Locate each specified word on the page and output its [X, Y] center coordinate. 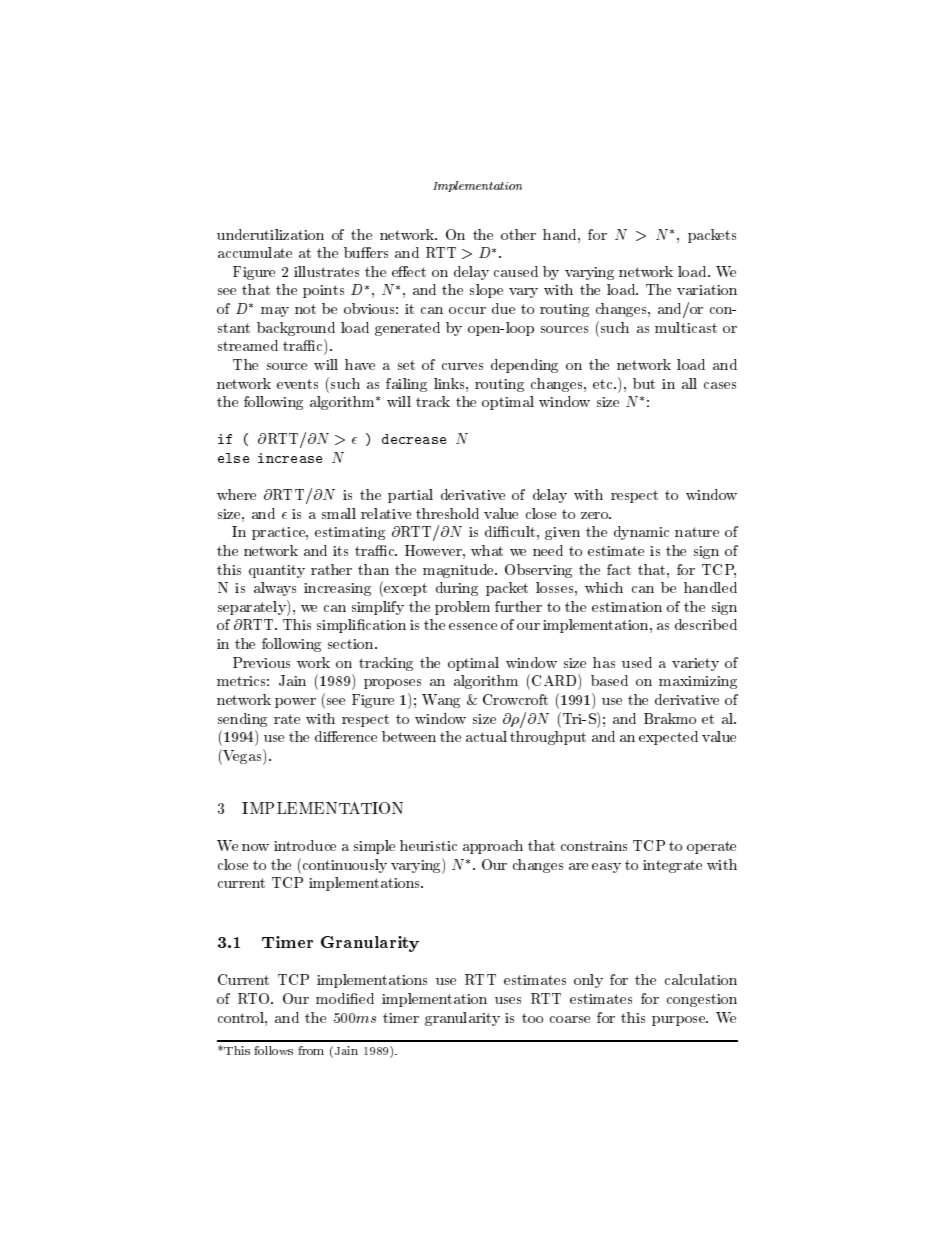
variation [707, 290]
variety [695, 664]
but [644, 383]
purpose [680, 1021]
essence [473, 626]
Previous [261, 662]
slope [486, 291]
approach [493, 847]
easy [606, 868]
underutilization [270, 234]
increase [290, 458]
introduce [305, 845]
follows [273, 1050]
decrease [414, 439]
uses [508, 1000]
